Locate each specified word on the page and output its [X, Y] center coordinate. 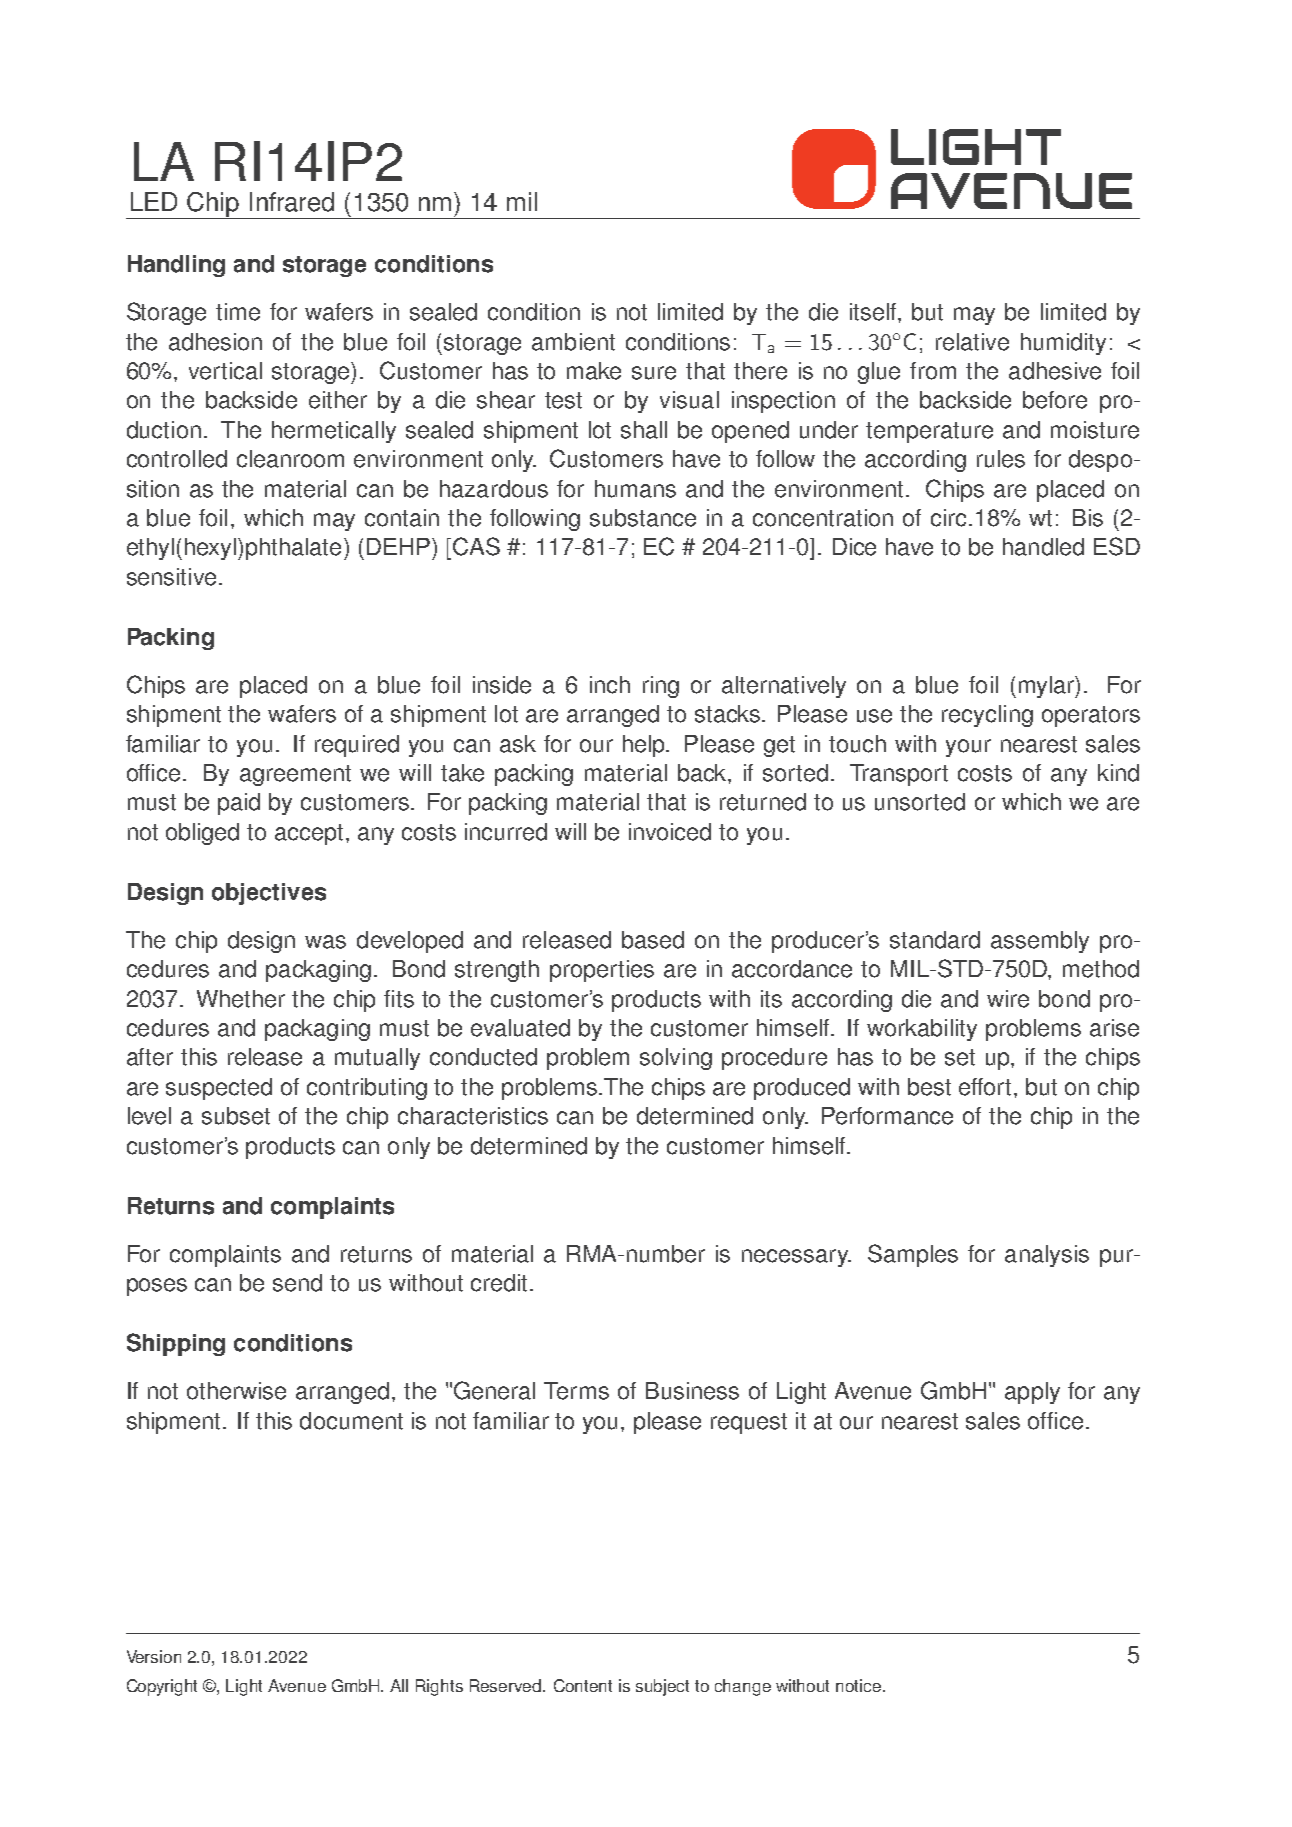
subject [662, 1687]
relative [972, 342]
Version [154, 1656]
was [325, 942]
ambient [573, 342]
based [653, 940]
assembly [1040, 942]
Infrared [292, 202]
